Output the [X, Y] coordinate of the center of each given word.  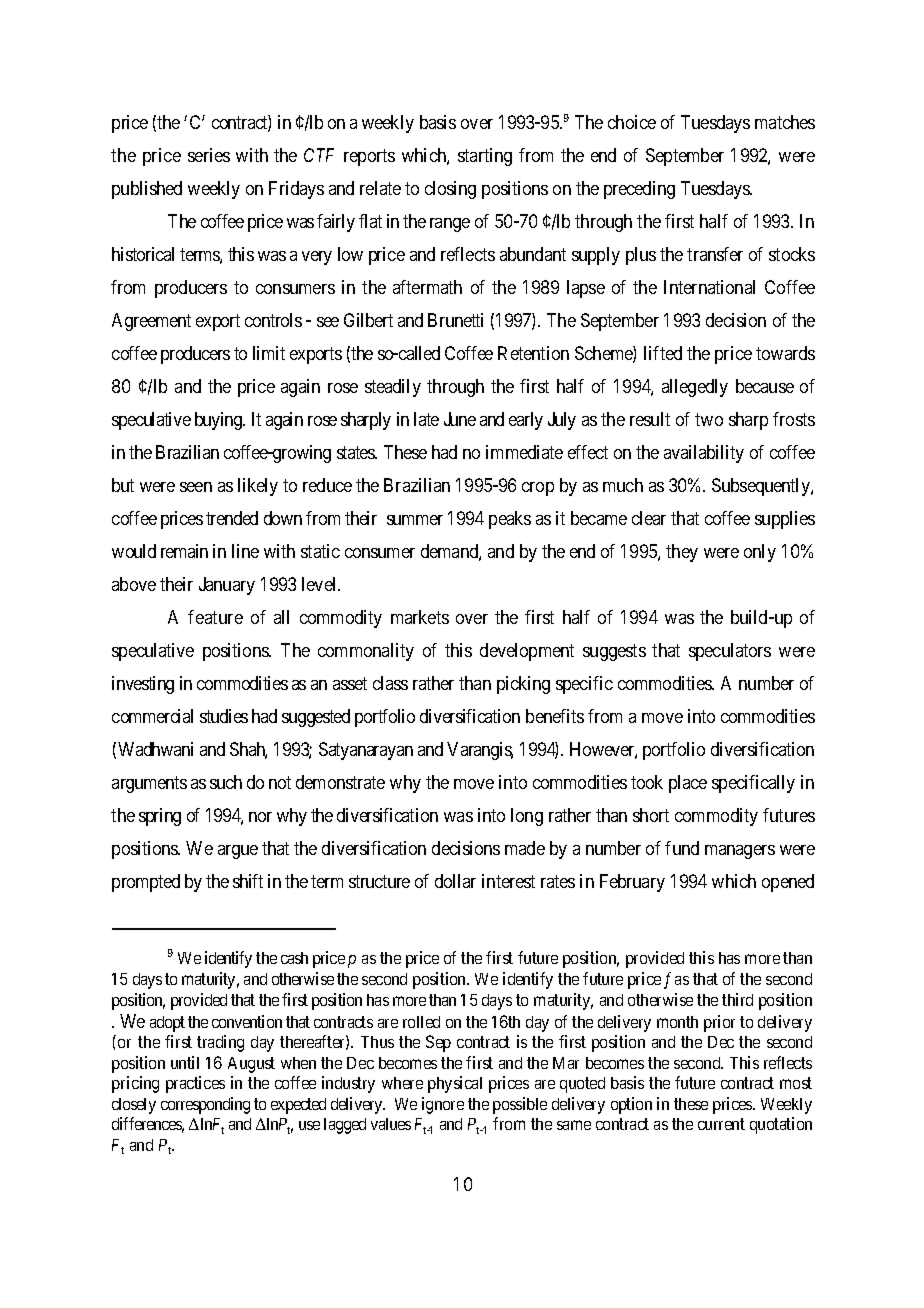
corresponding [205, 1105]
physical [455, 1084]
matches [785, 122]
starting [485, 157]
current [721, 1124]
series [209, 155]
